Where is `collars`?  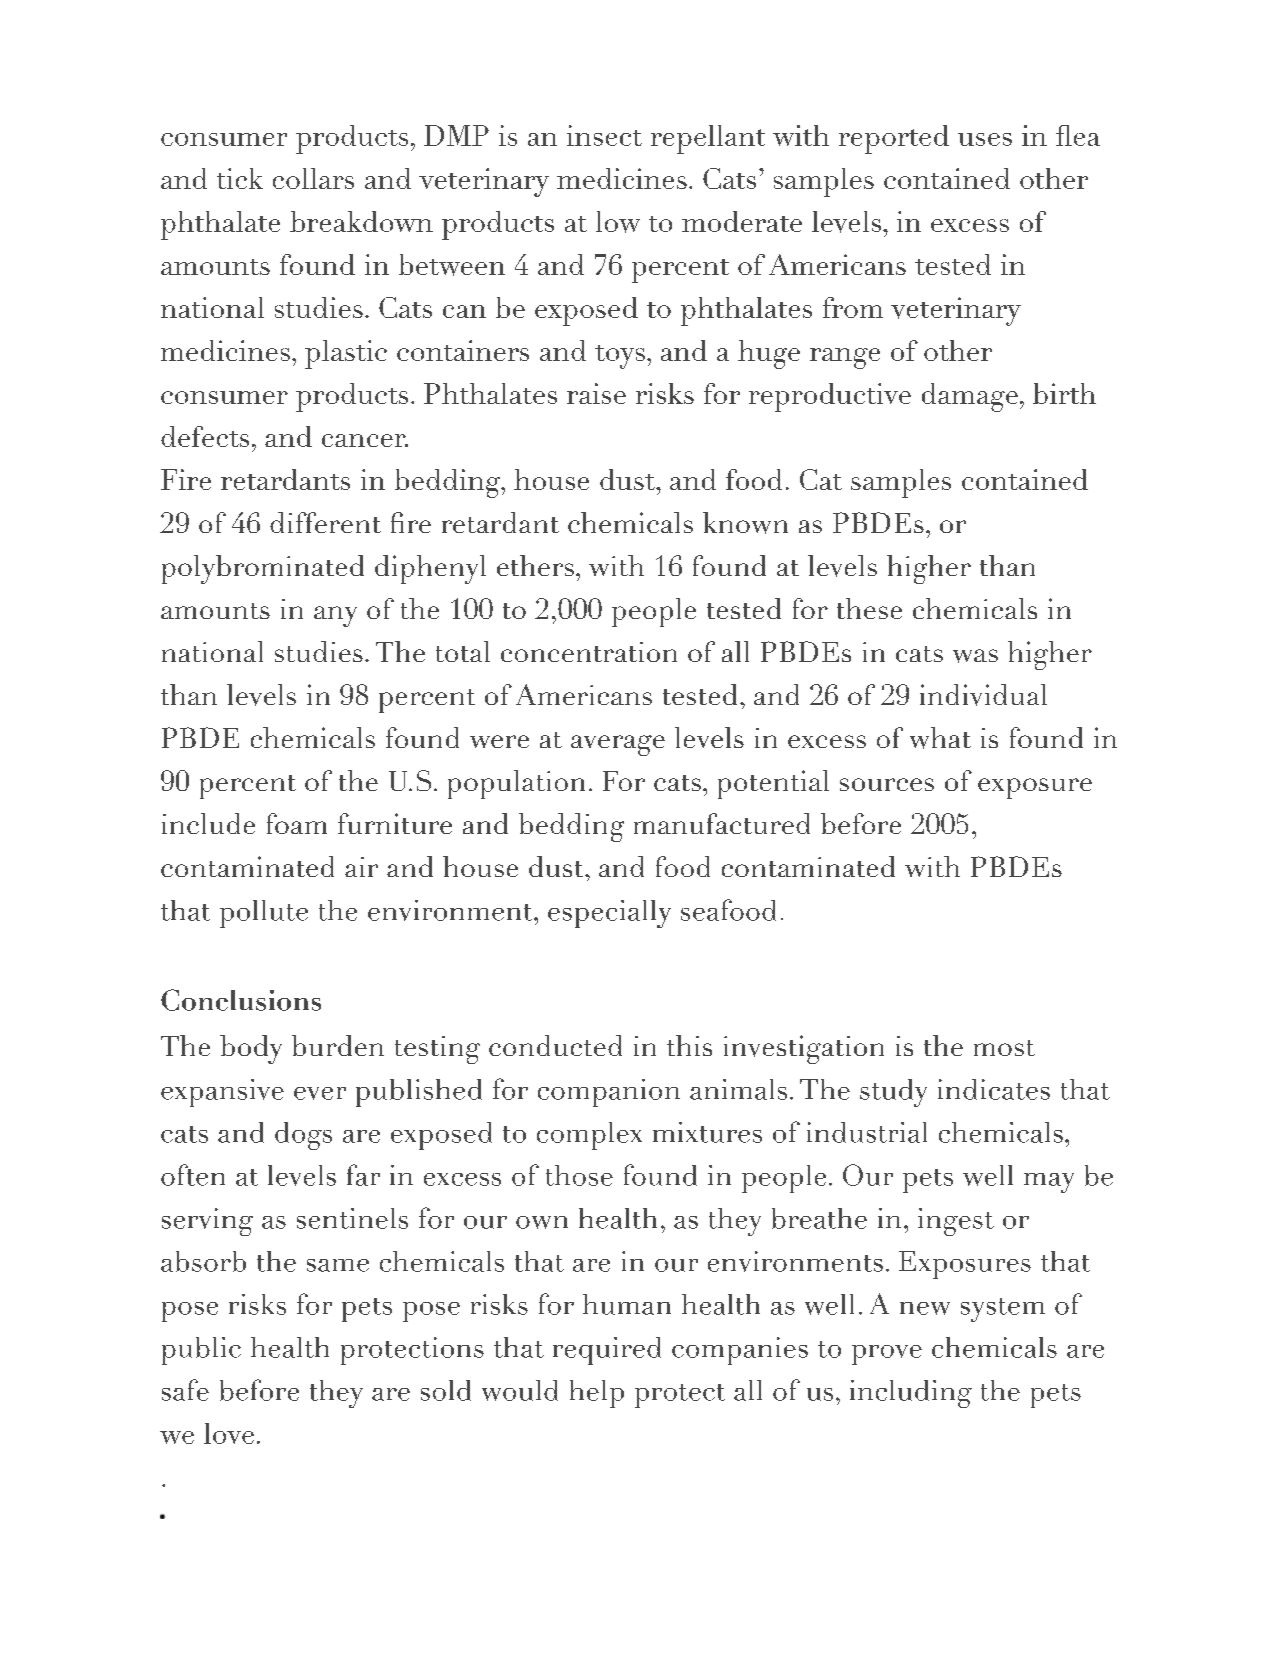 collars is located at coordinates (313, 178).
